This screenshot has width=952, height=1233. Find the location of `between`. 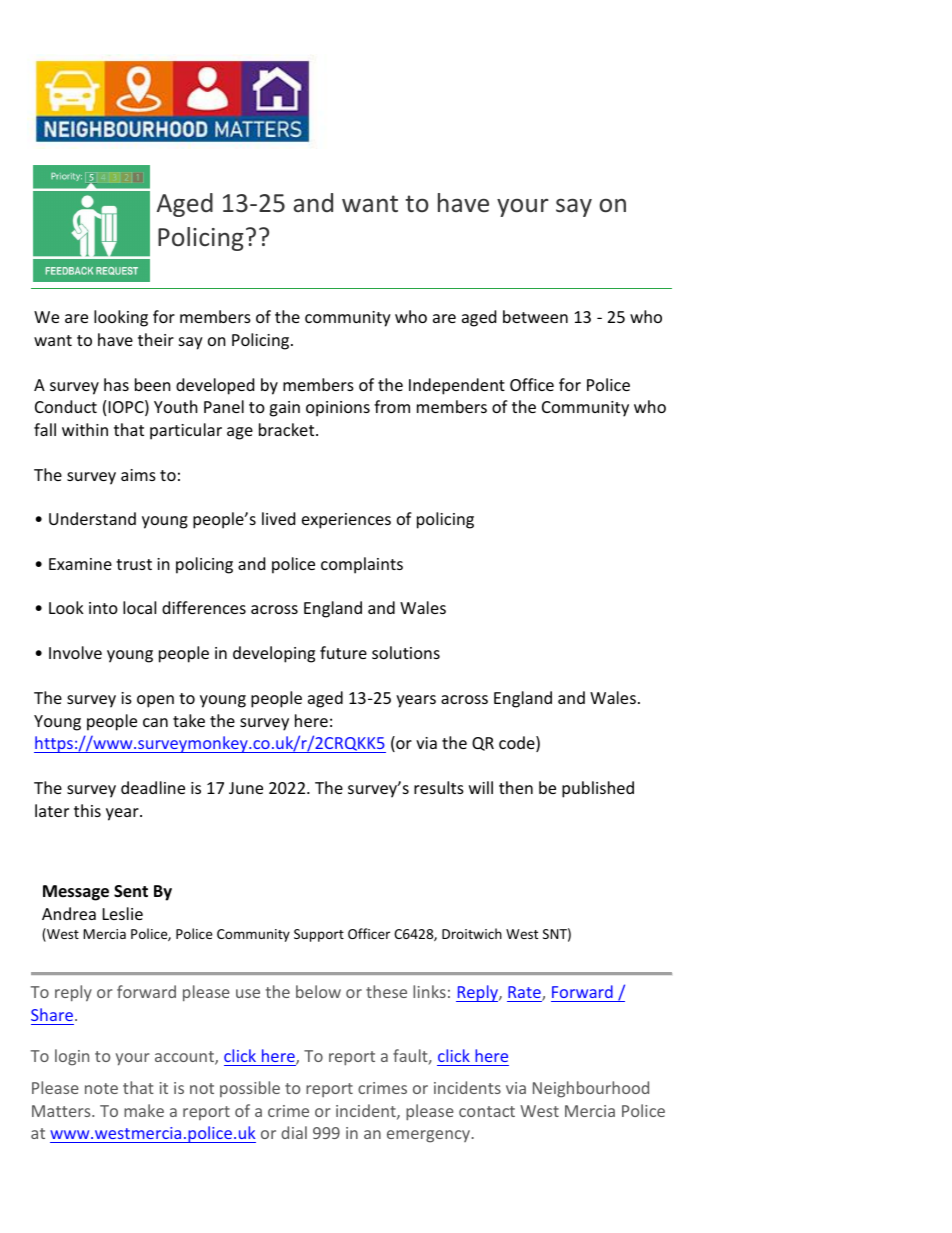

between is located at coordinates (535, 316).
